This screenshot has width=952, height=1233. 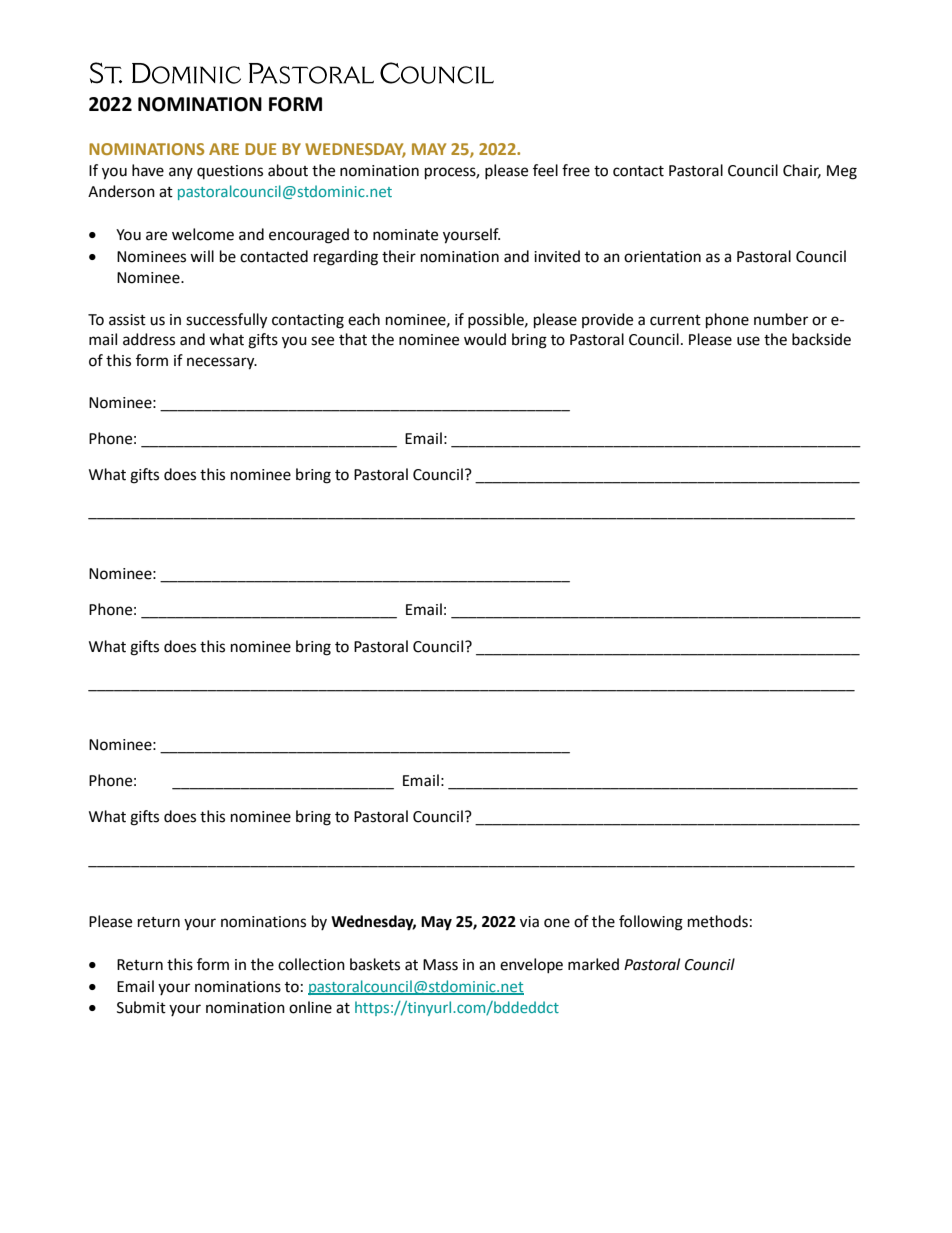 I want to click on necessary, so click(x=222, y=363).
